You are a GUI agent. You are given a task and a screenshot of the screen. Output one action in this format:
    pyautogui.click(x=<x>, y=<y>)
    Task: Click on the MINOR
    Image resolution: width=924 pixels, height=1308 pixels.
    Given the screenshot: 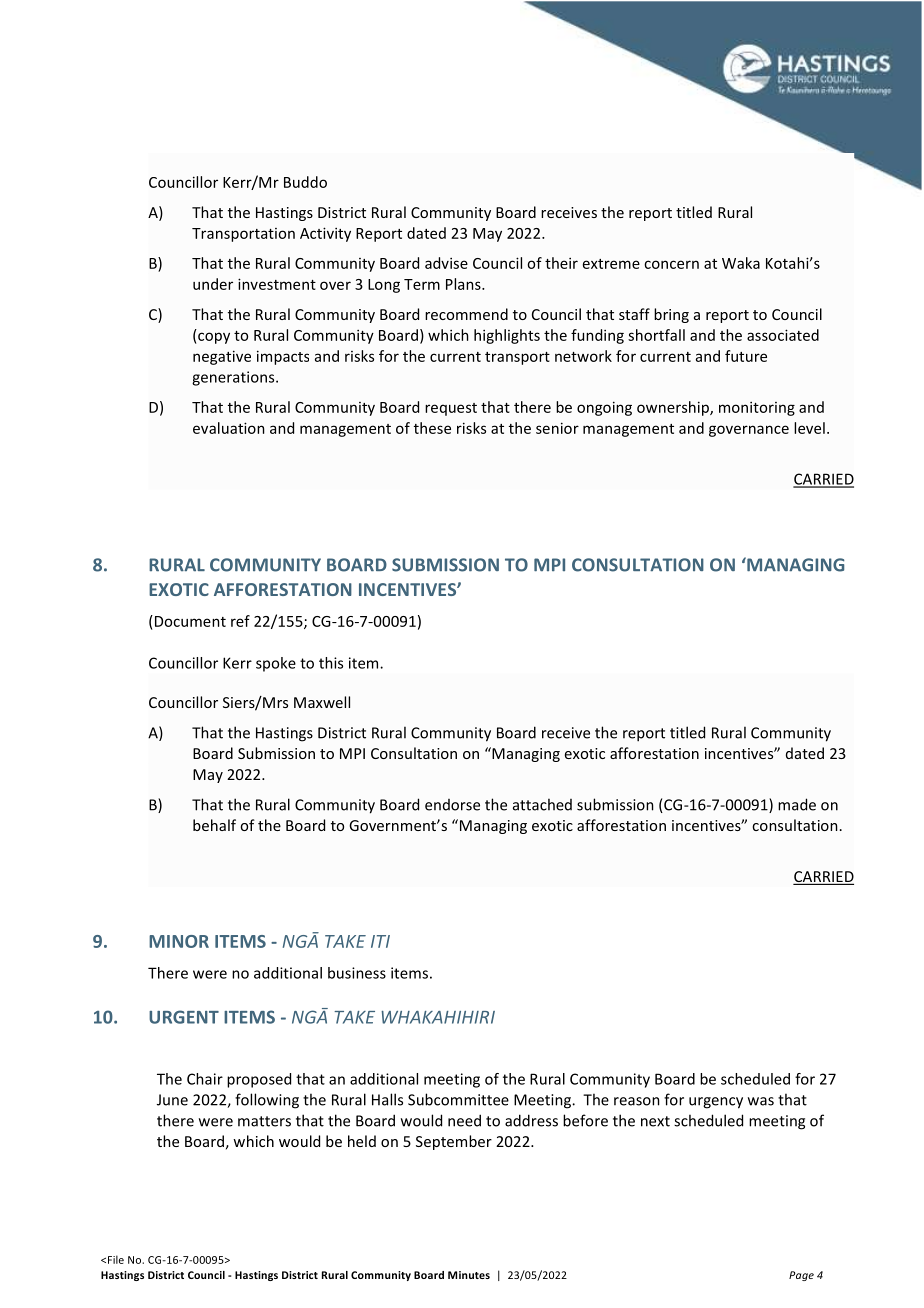 What is the action you would take?
    pyautogui.click(x=179, y=941)
